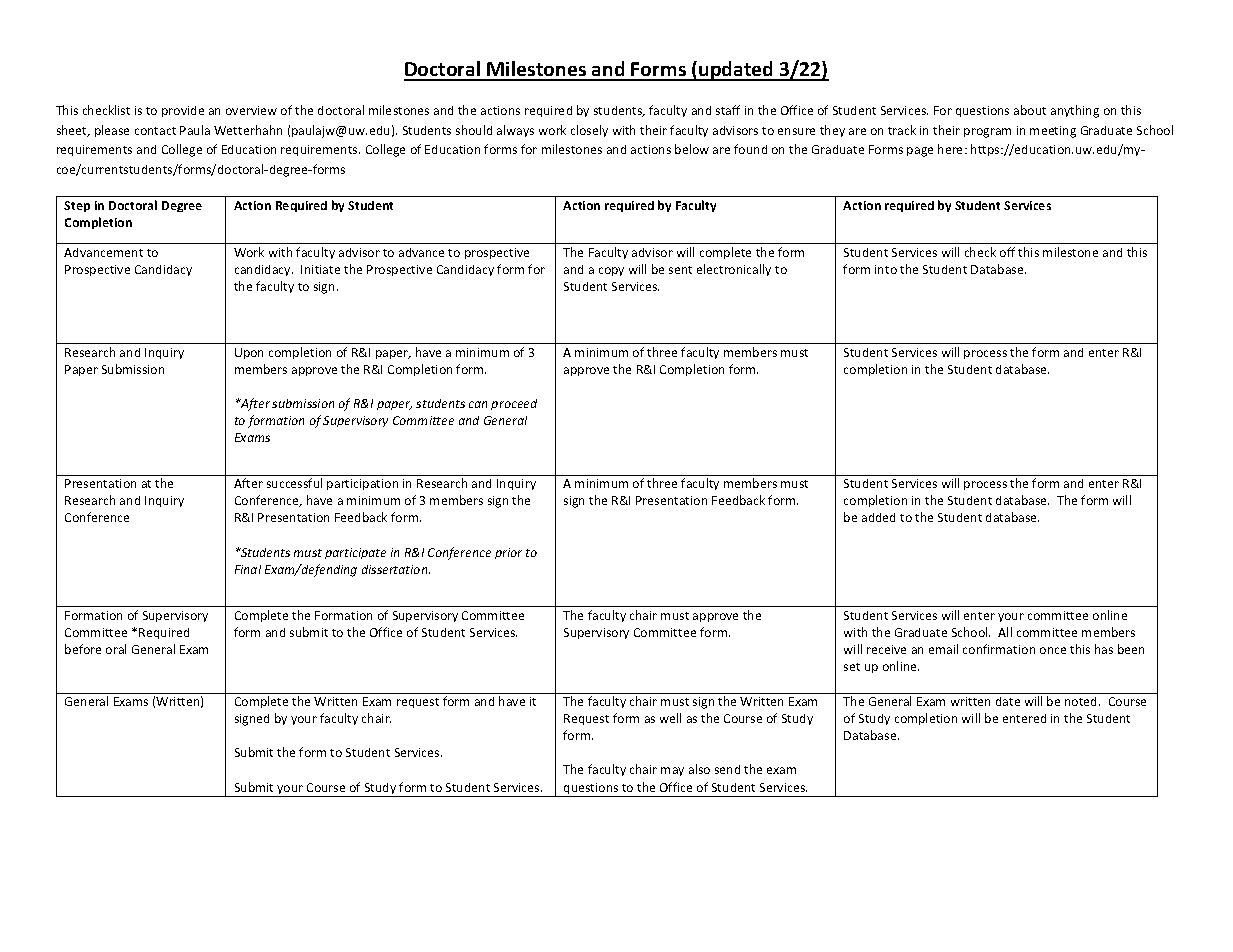 The height and width of the page is (952, 1233). I want to click on program, so click(987, 133).
